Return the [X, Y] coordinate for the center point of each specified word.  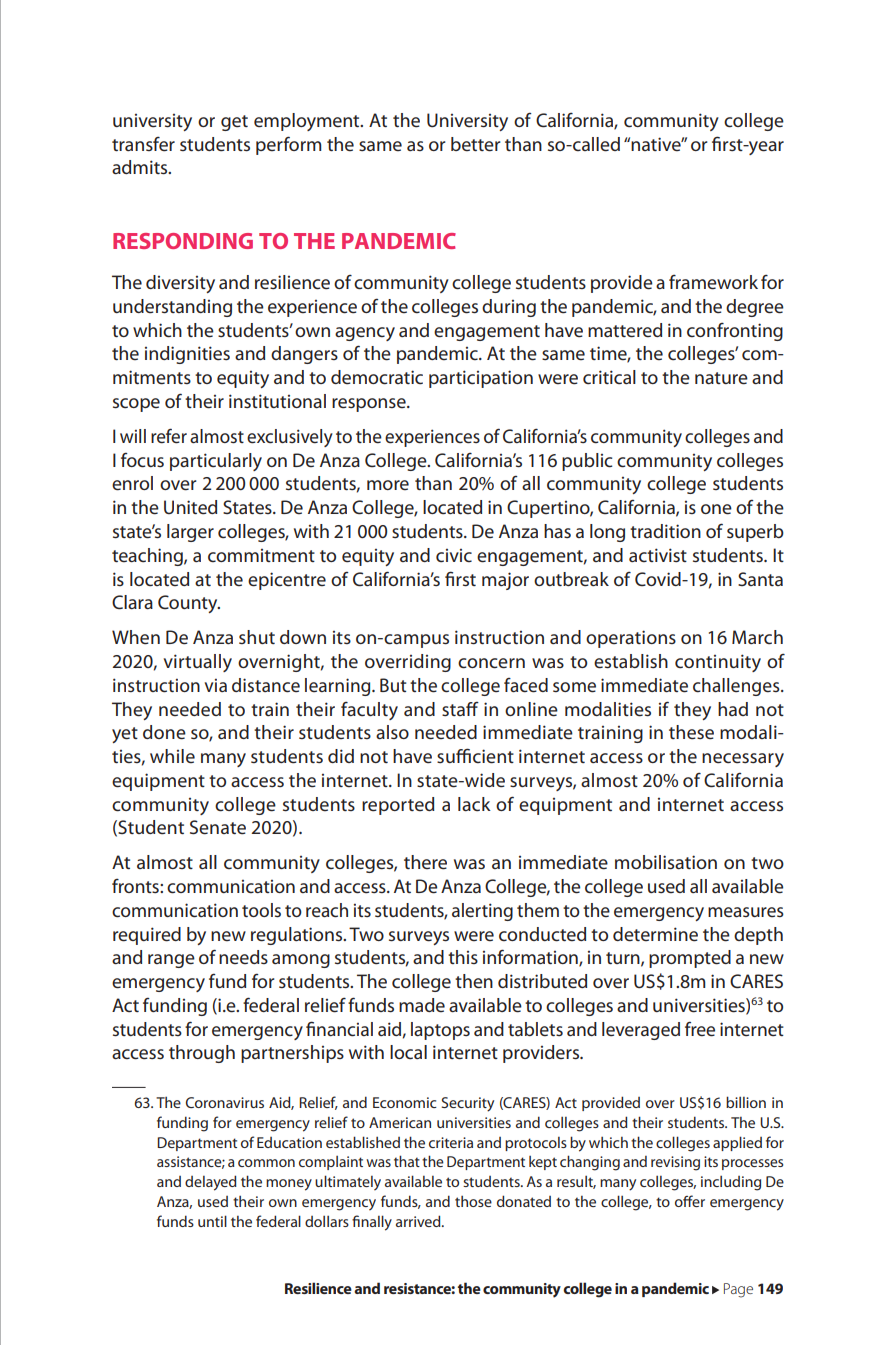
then [474, 981]
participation [481, 379]
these [691, 732]
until [212, 1221]
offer [690, 1201]
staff [460, 709]
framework [713, 282]
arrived [419, 1221]
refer [169, 436]
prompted [690, 959]
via [216, 685]
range [171, 961]
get [234, 123]
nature [721, 378]
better [476, 144]
